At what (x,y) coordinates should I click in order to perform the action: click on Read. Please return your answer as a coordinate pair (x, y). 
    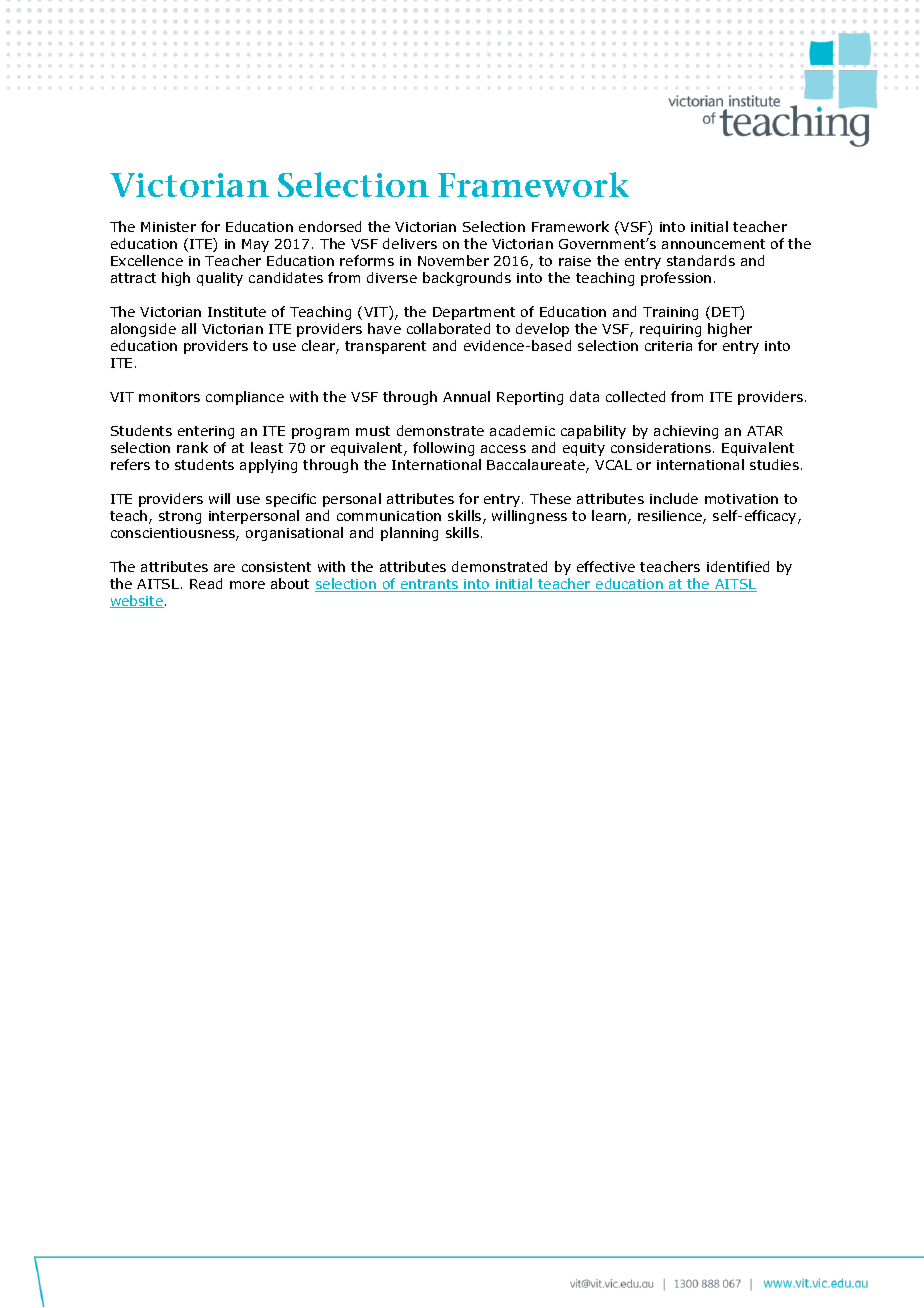
    Looking at the image, I should click on (206, 583).
